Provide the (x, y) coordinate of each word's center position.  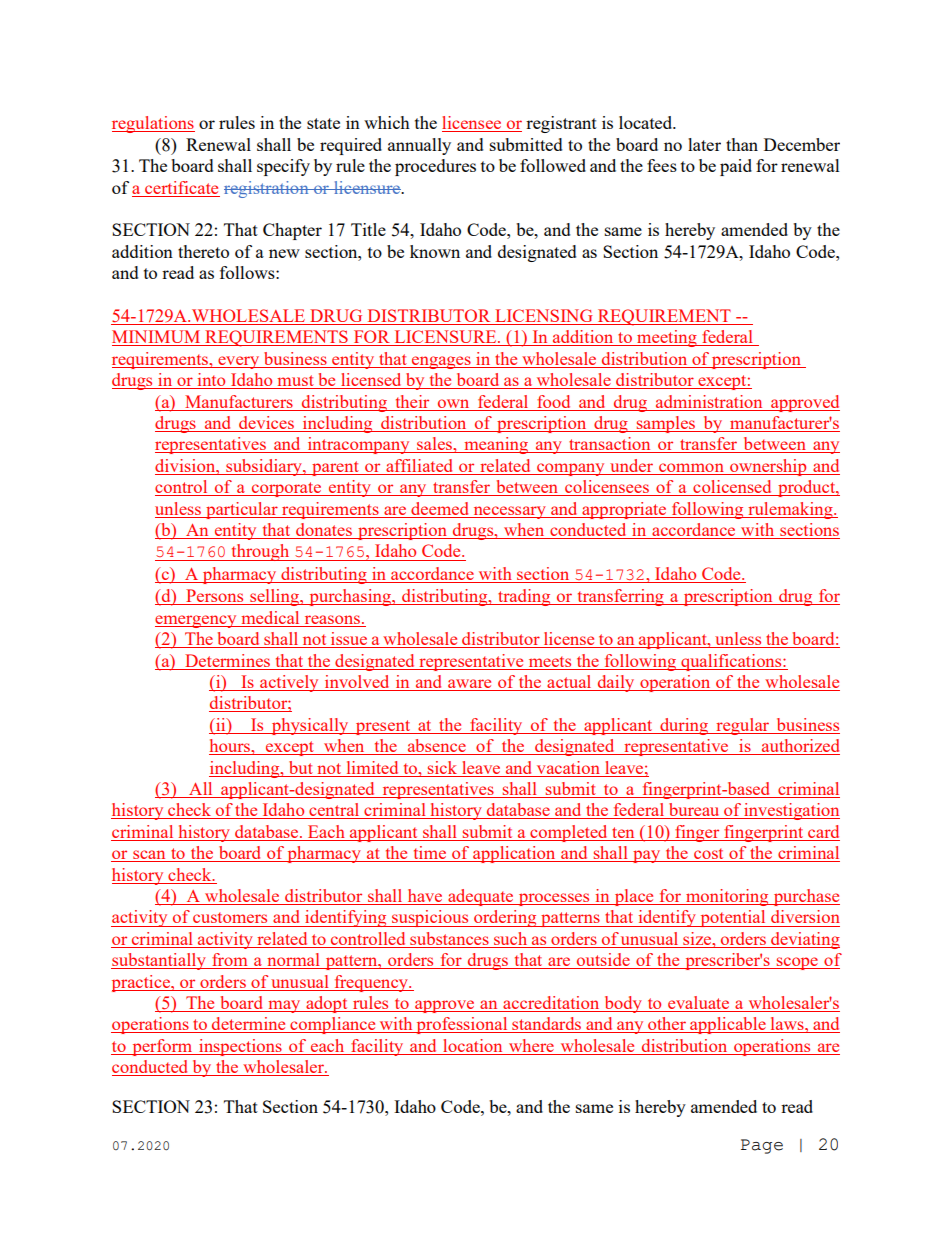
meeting (667, 338)
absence (437, 747)
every (239, 362)
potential (733, 918)
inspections (240, 1047)
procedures (435, 167)
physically (310, 726)
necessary (509, 512)
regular (743, 726)
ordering (505, 918)
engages (441, 362)
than (742, 144)
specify (283, 167)
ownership (768, 467)
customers (230, 917)
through (260, 552)
